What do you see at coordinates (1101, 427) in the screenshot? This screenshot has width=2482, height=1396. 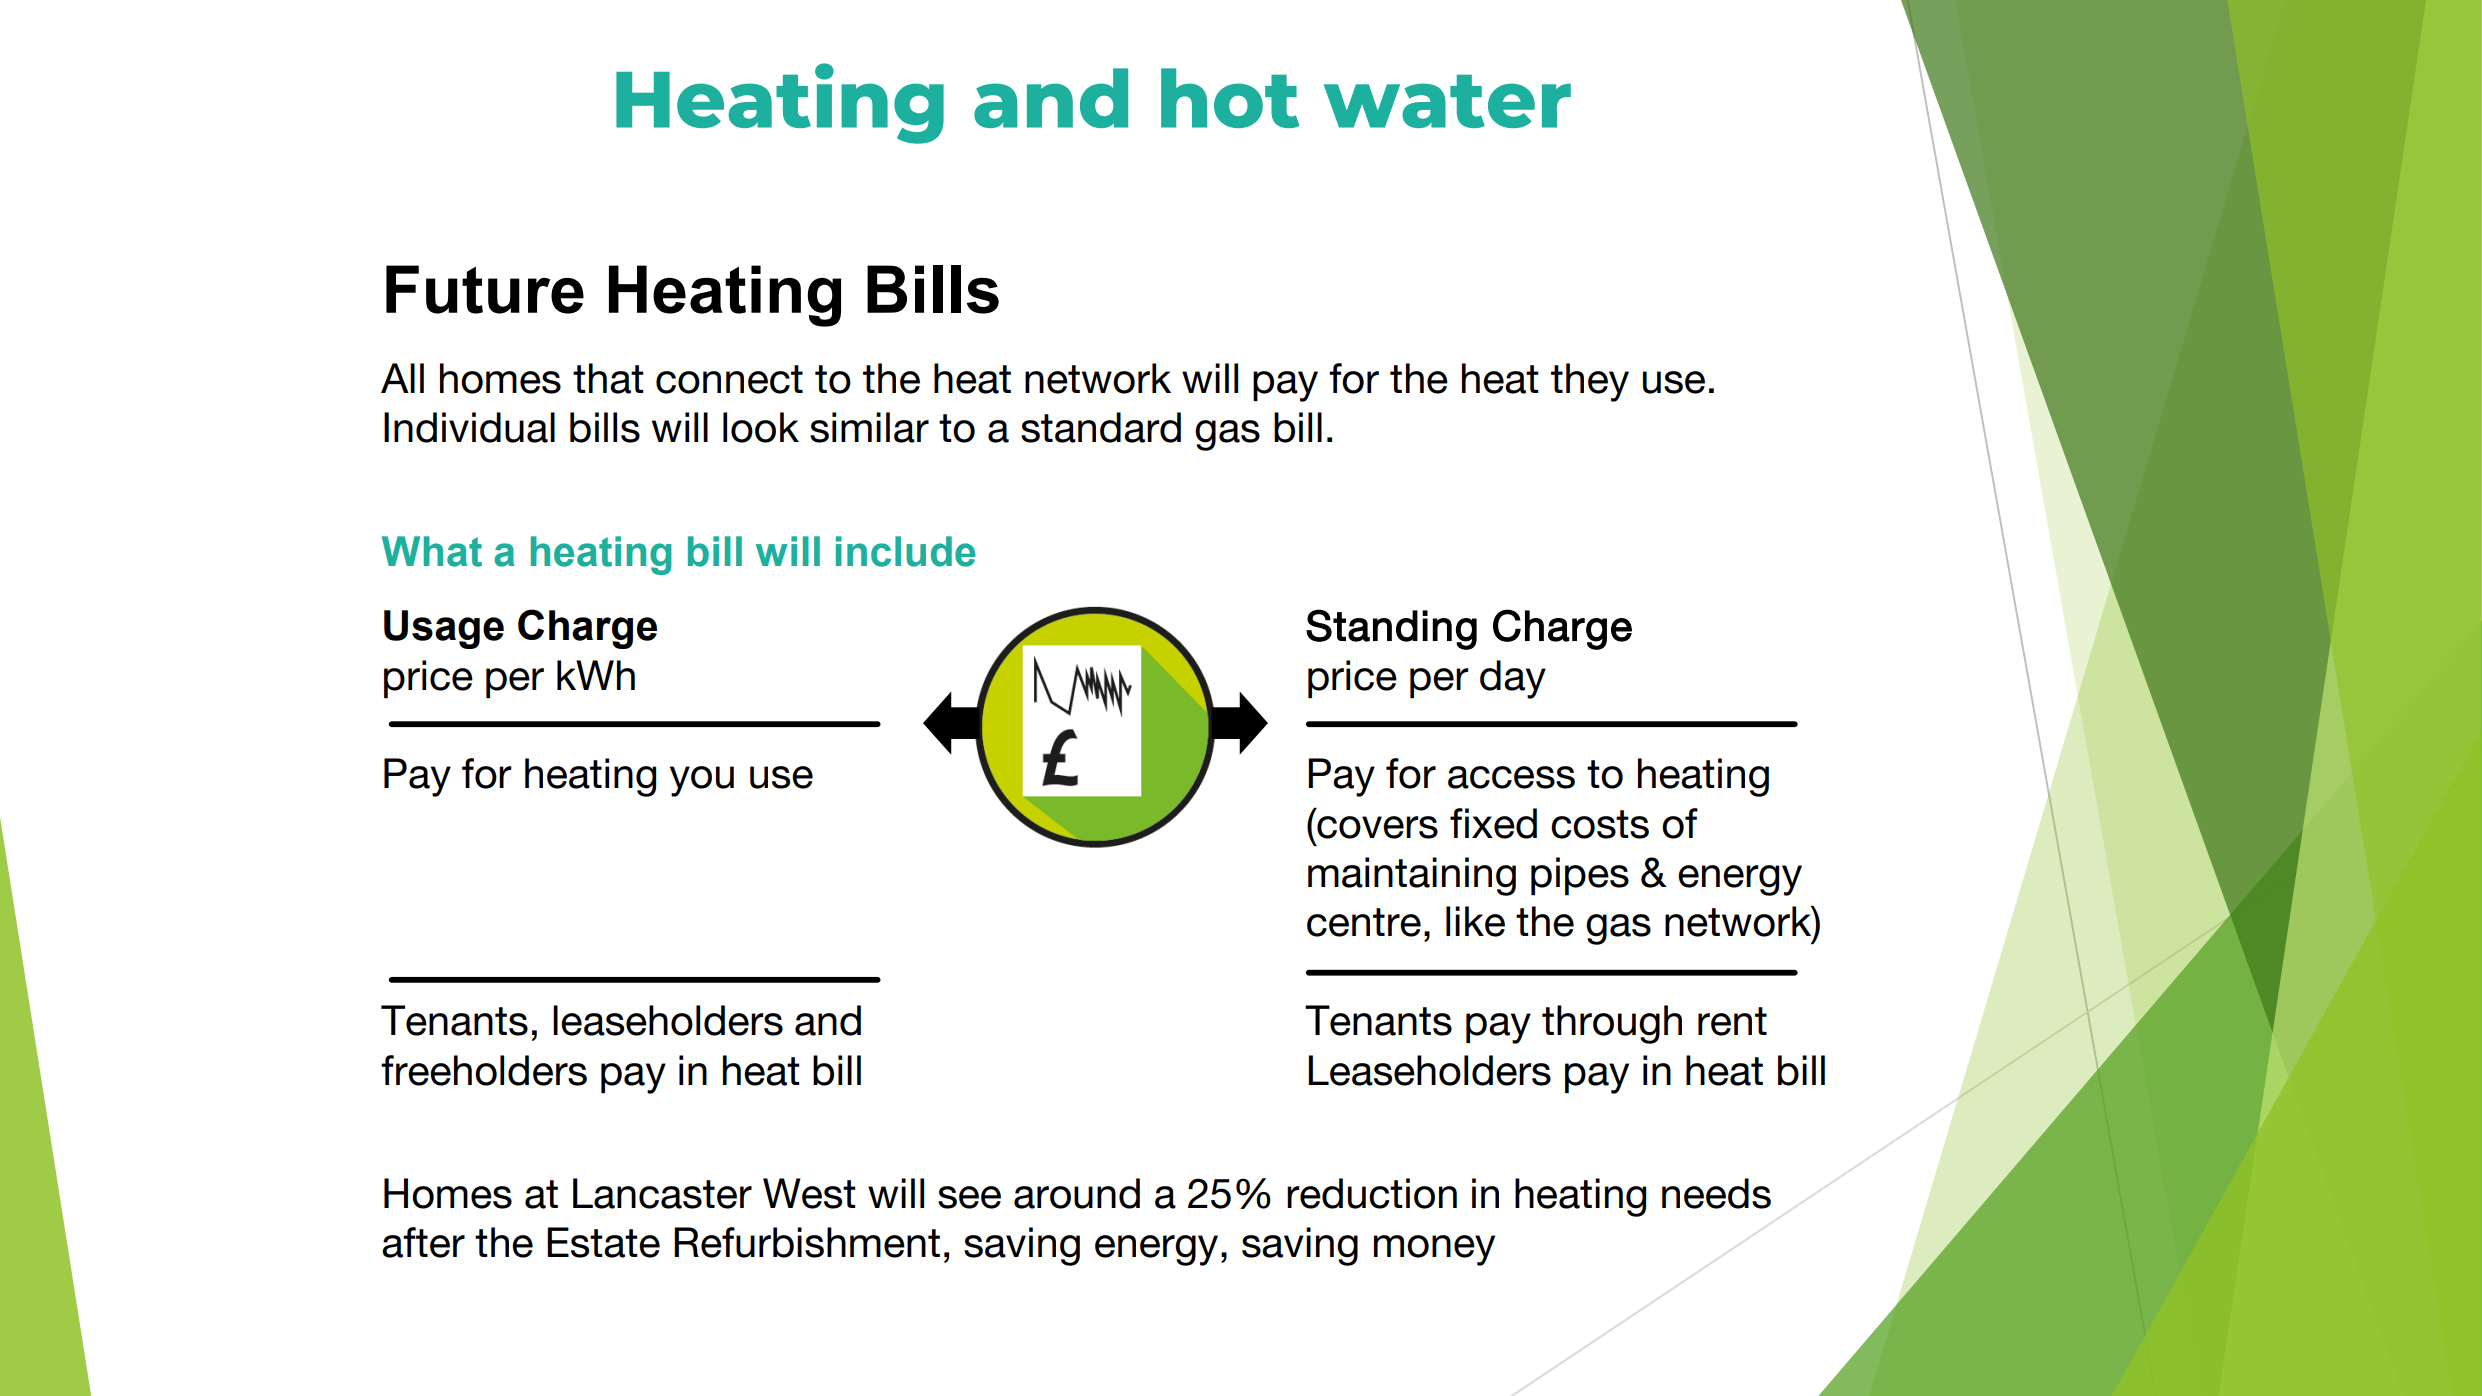 I see `standard` at bounding box center [1101, 427].
